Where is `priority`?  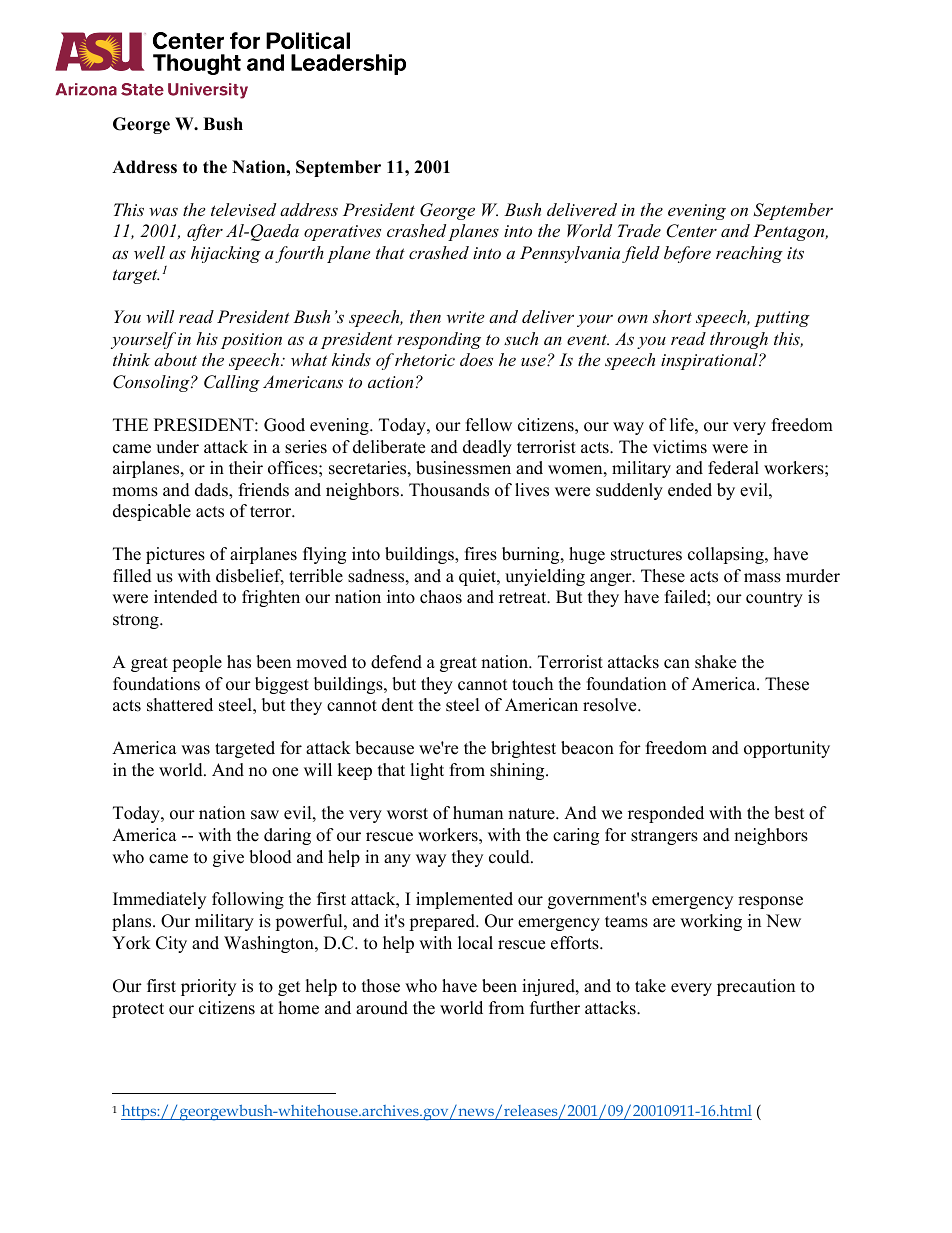
priority is located at coordinates (208, 987).
